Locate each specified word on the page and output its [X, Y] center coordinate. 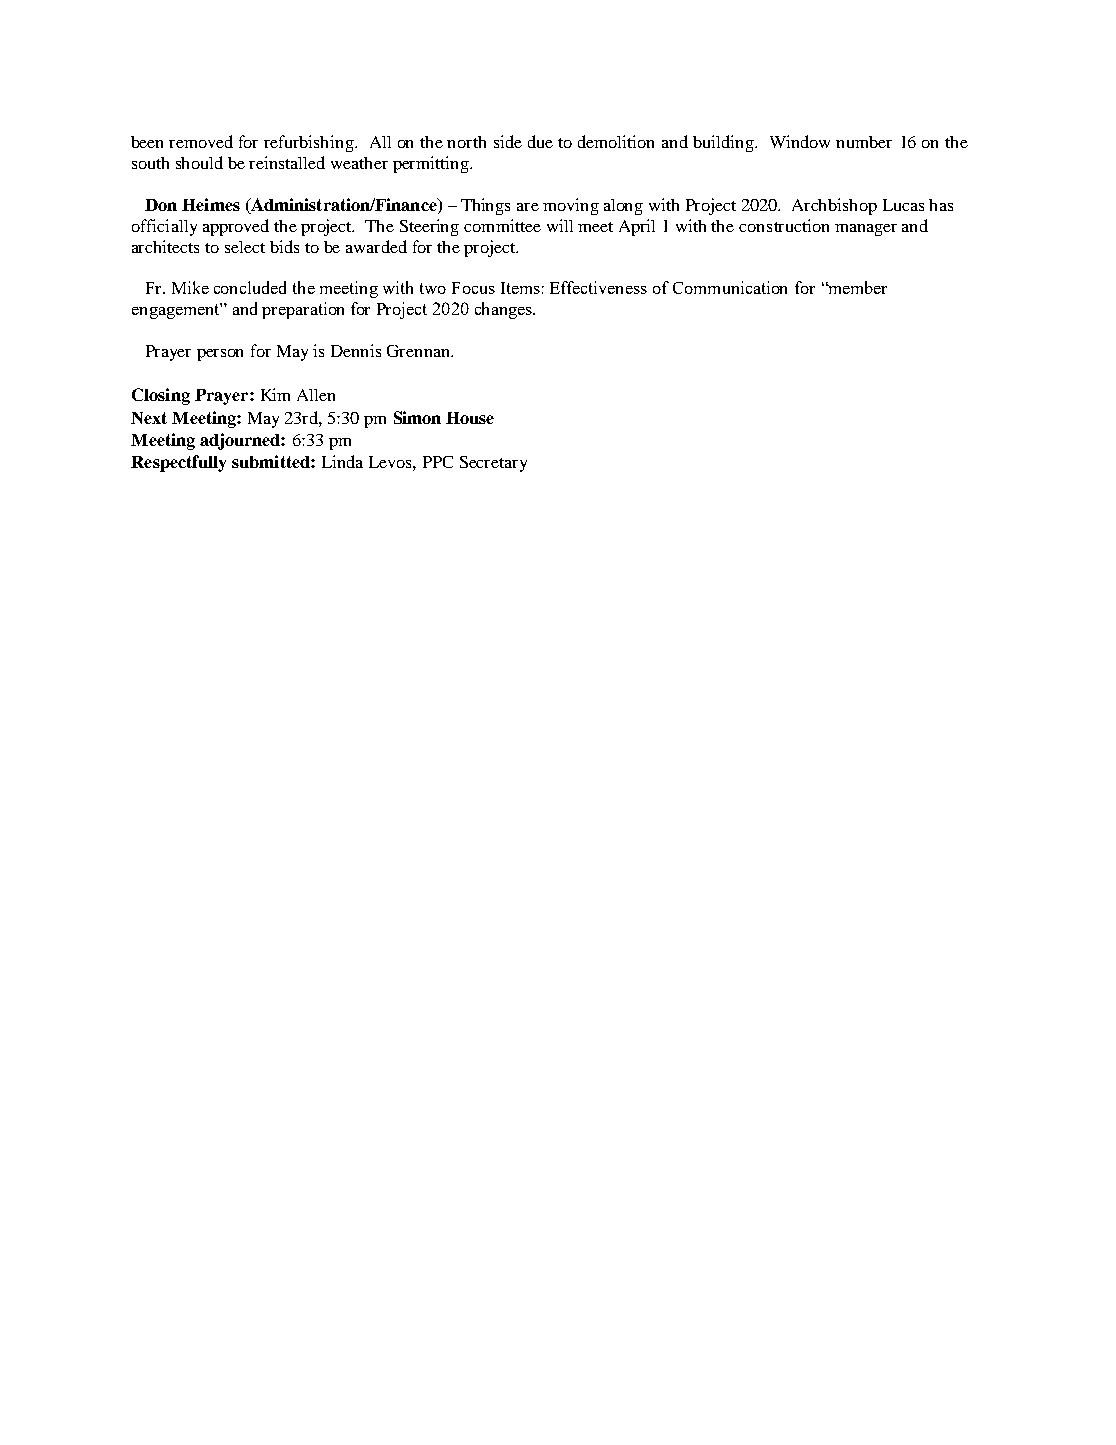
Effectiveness [598, 287]
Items [520, 288]
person [220, 355]
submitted [272, 461]
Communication [730, 287]
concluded [250, 287]
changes [504, 310]
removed [201, 141]
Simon [417, 417]
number [864, 142]
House [470, 418]
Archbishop [834, 206]
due [540, 141]
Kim [275, 394]
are [528, 207]
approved [236, 227]
